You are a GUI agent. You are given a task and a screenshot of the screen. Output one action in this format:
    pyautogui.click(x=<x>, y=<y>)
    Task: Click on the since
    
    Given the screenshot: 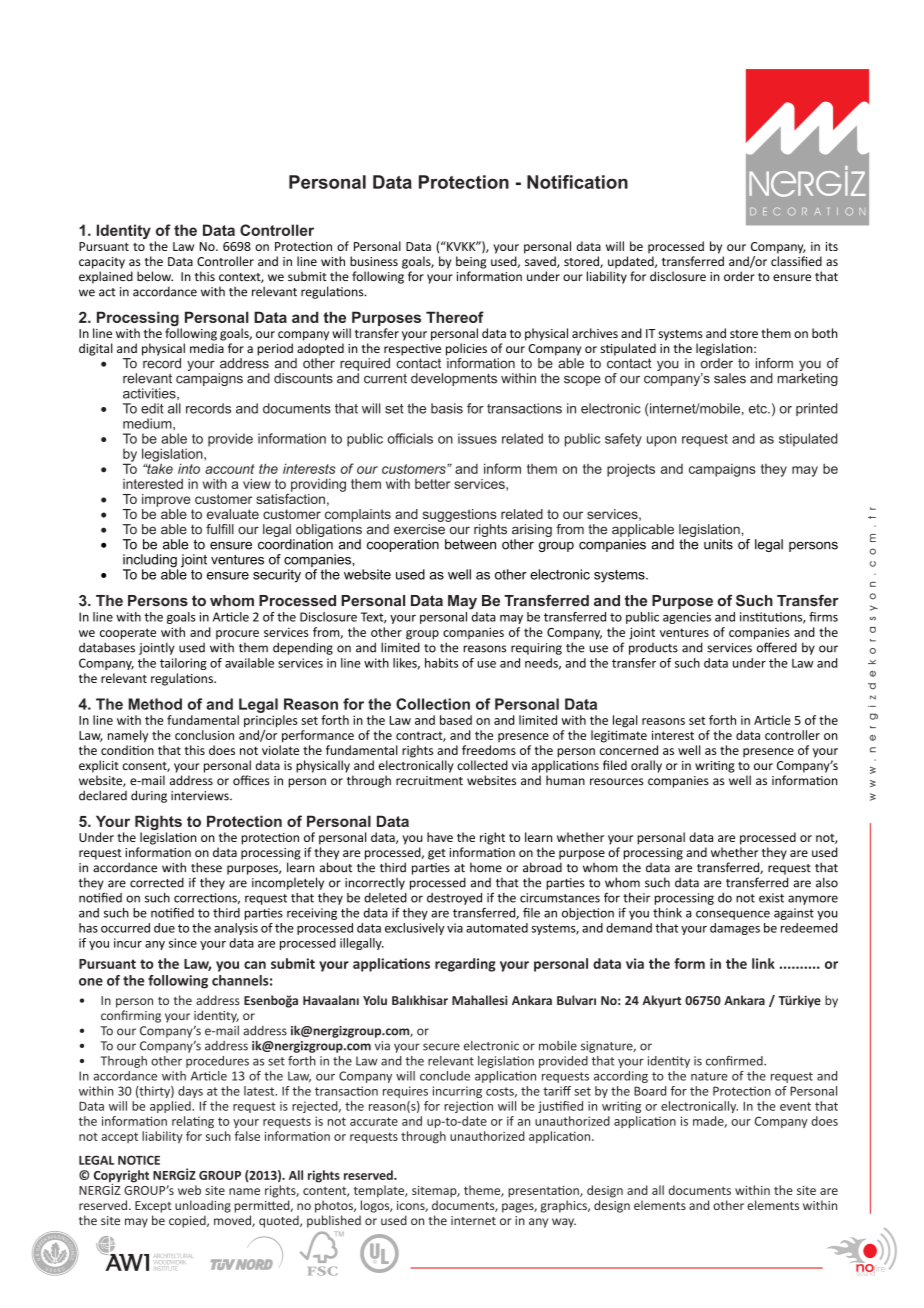 What is the action you would take?
    pyautogui.click(x=183, y=943)
